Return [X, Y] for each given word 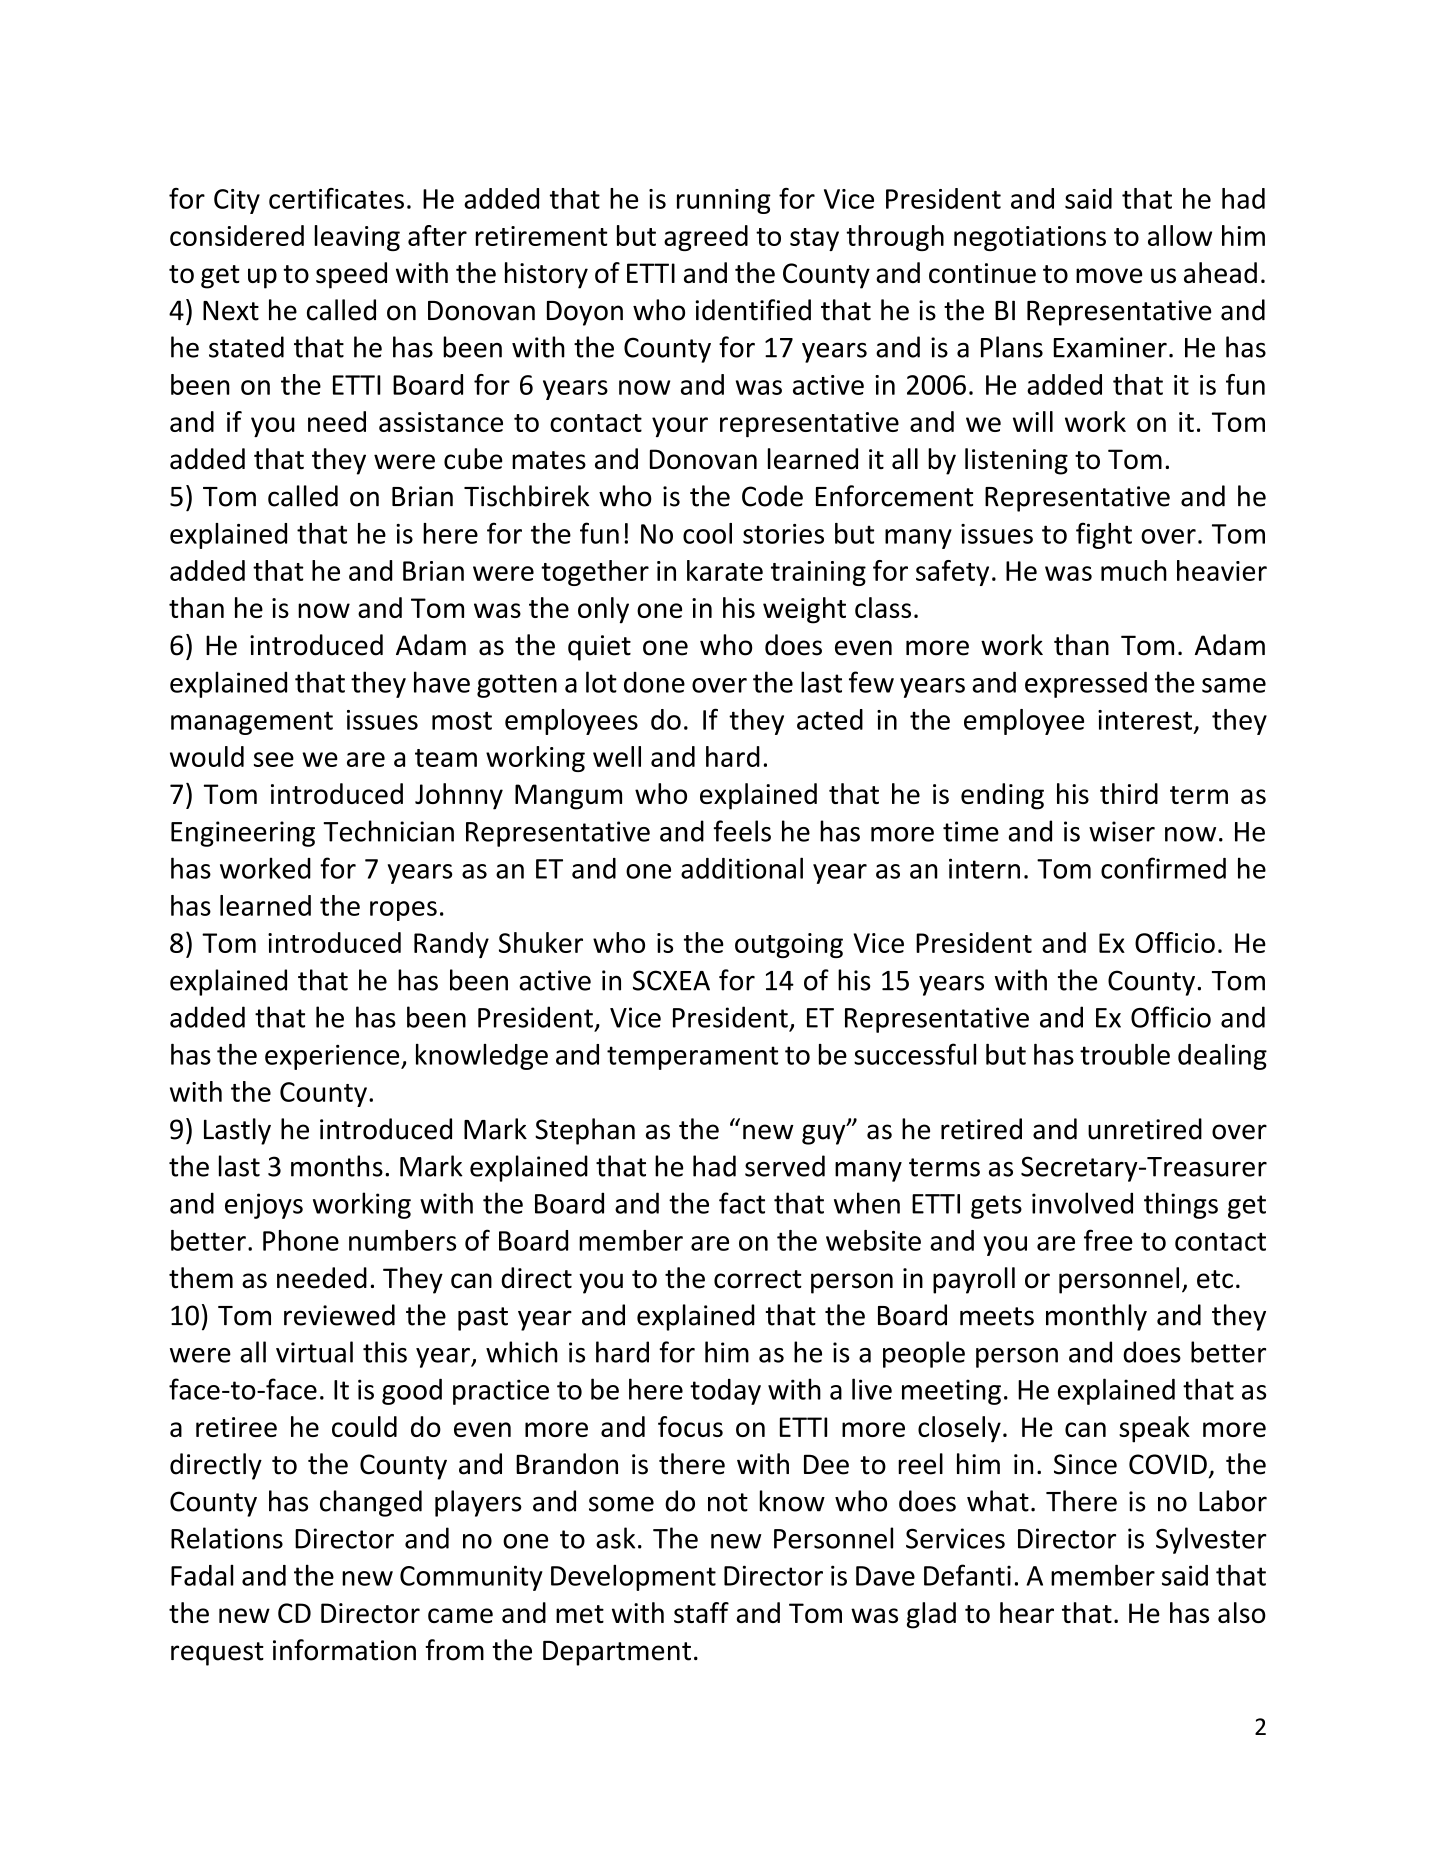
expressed [1086, 684]
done [654, 682]
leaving [357, 238]
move [1109, 275]
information [344, 1650]
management [252, 723]
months [337, 1166]
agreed [706, 238]
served [785, 1166]
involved [1082, 1203]
